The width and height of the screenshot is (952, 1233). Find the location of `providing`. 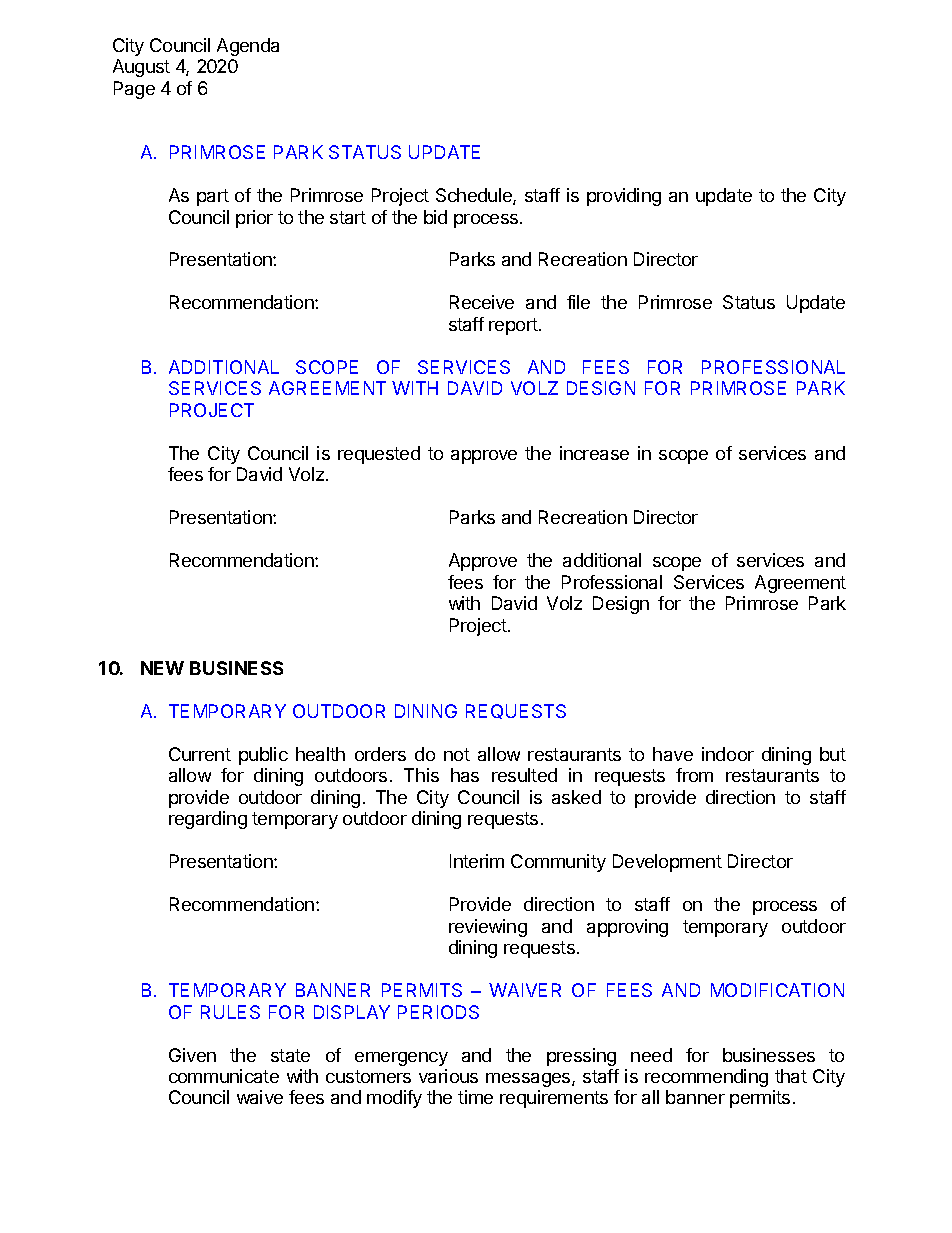

providing is located at coordinates (624, 197).
